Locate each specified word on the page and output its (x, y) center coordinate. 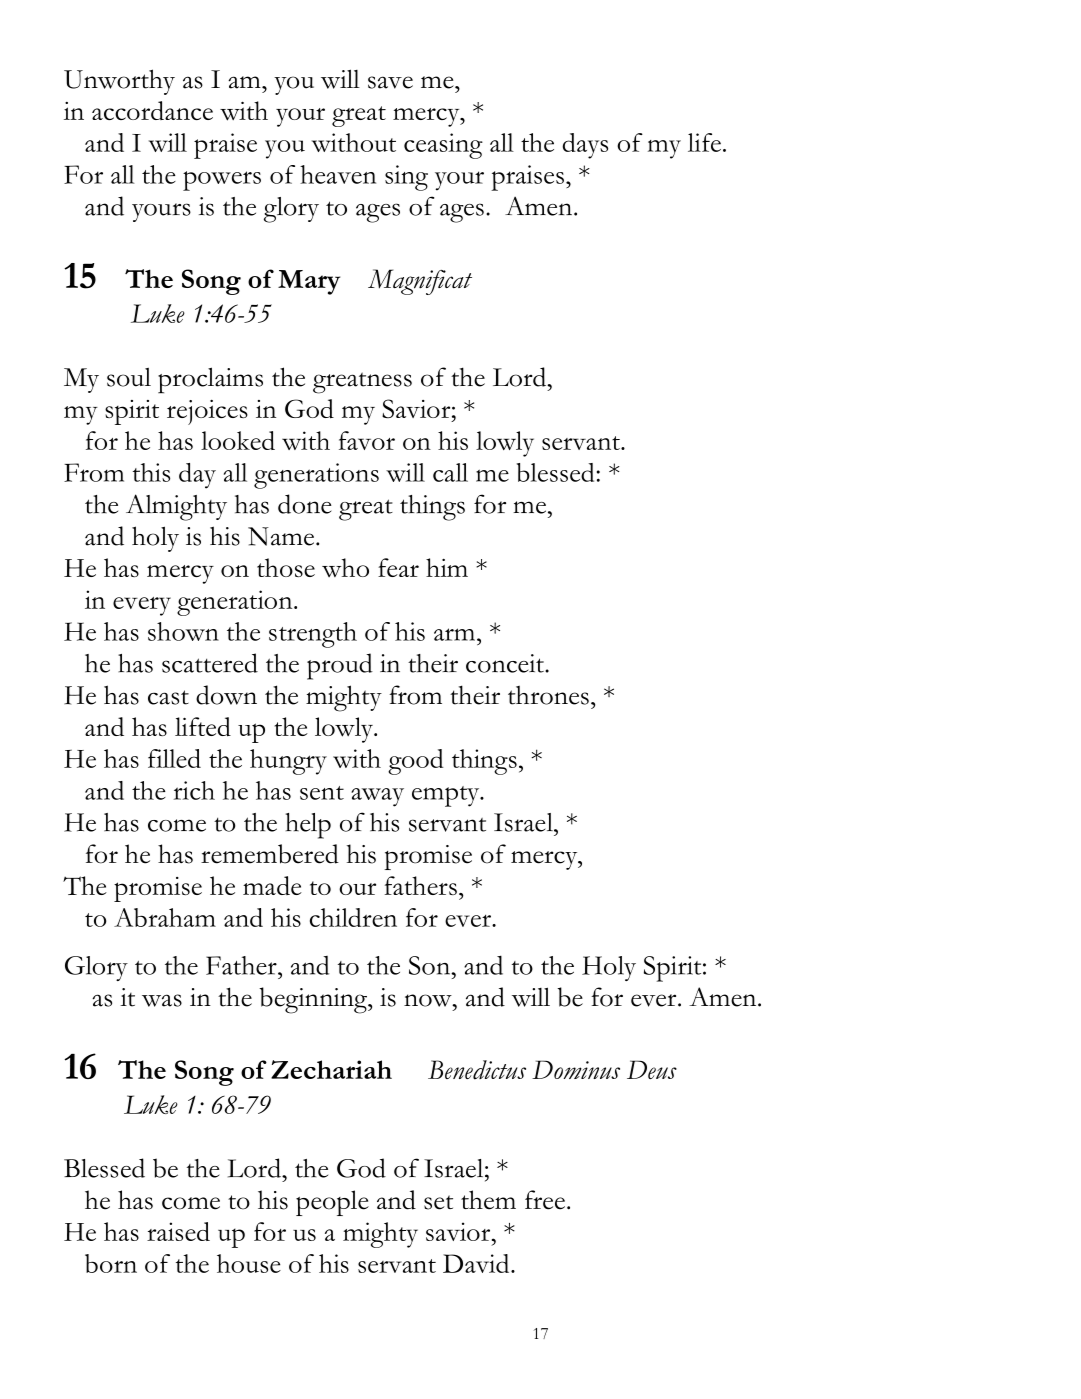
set (438, 1202)
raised (178, 1231)
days (585, 146)
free (545, 1200)
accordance (152, 110)
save (390, 82)
